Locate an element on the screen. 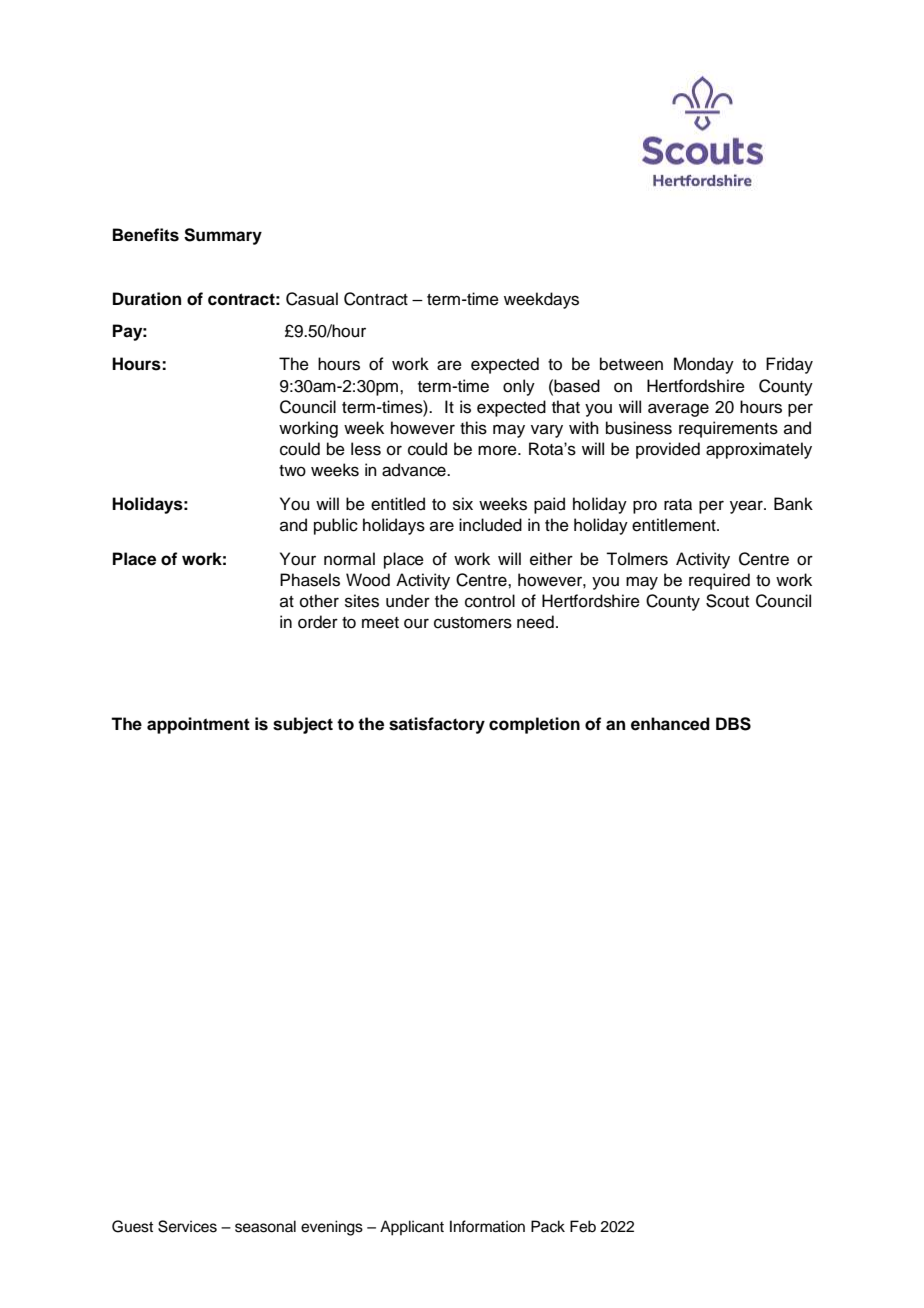 This screenshot has width=924, height=1308. Services is located at coordinates (187, 1226).
